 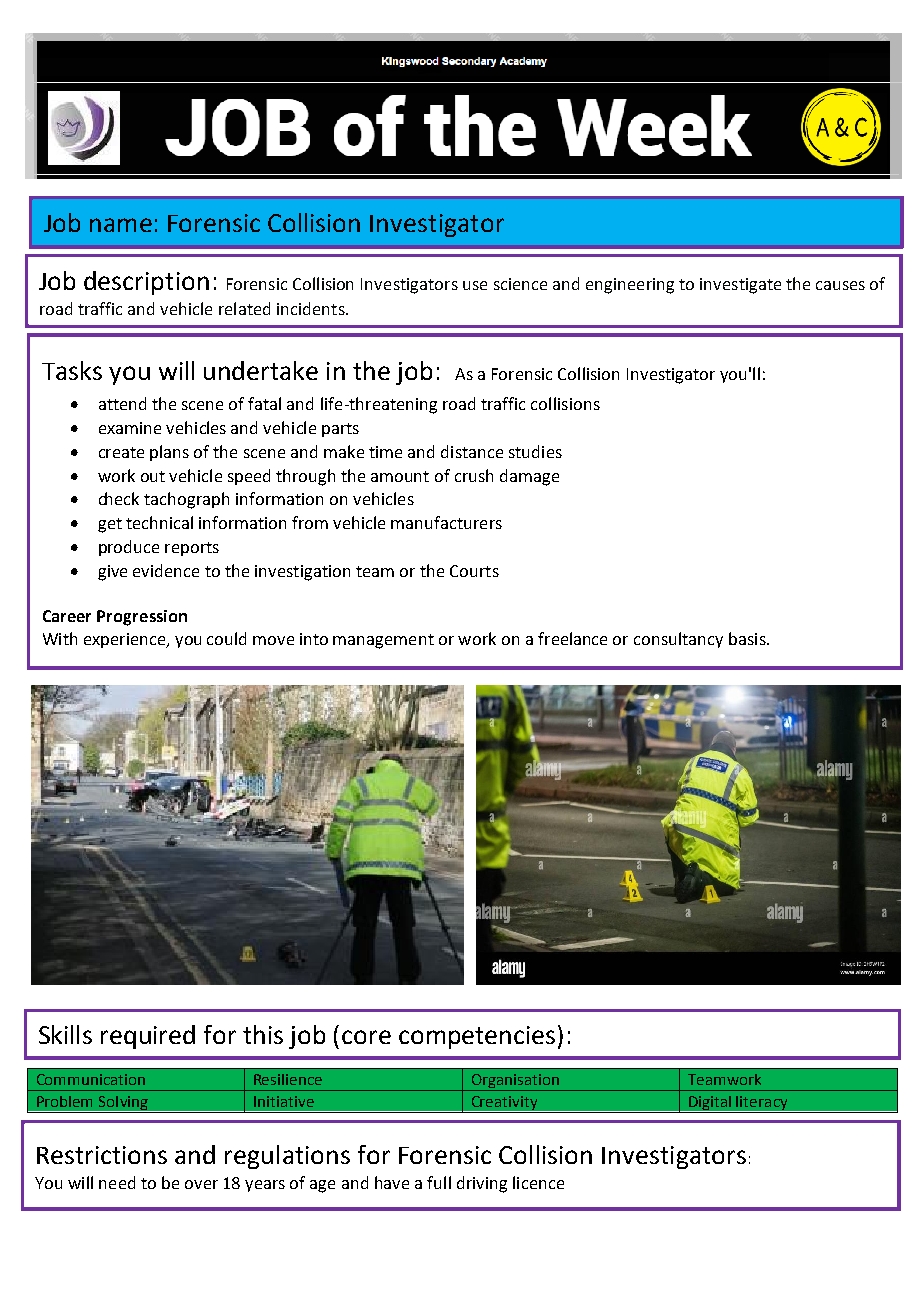 What do you see at coordinates (129, 548) in the screenshot?
I see `produce` at bounding box center [129, 548].
